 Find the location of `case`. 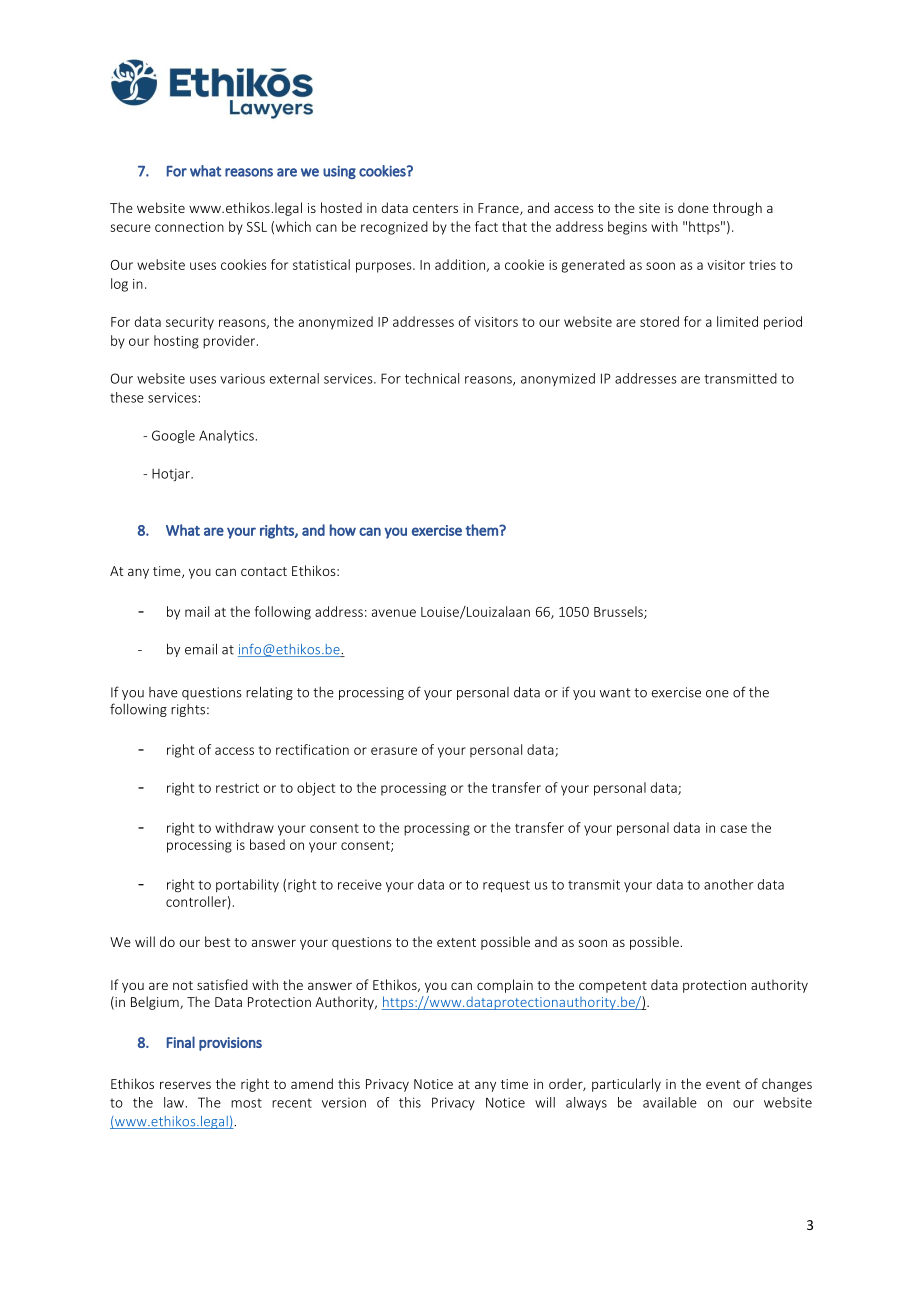

case is located at coordinates (733, 829).
